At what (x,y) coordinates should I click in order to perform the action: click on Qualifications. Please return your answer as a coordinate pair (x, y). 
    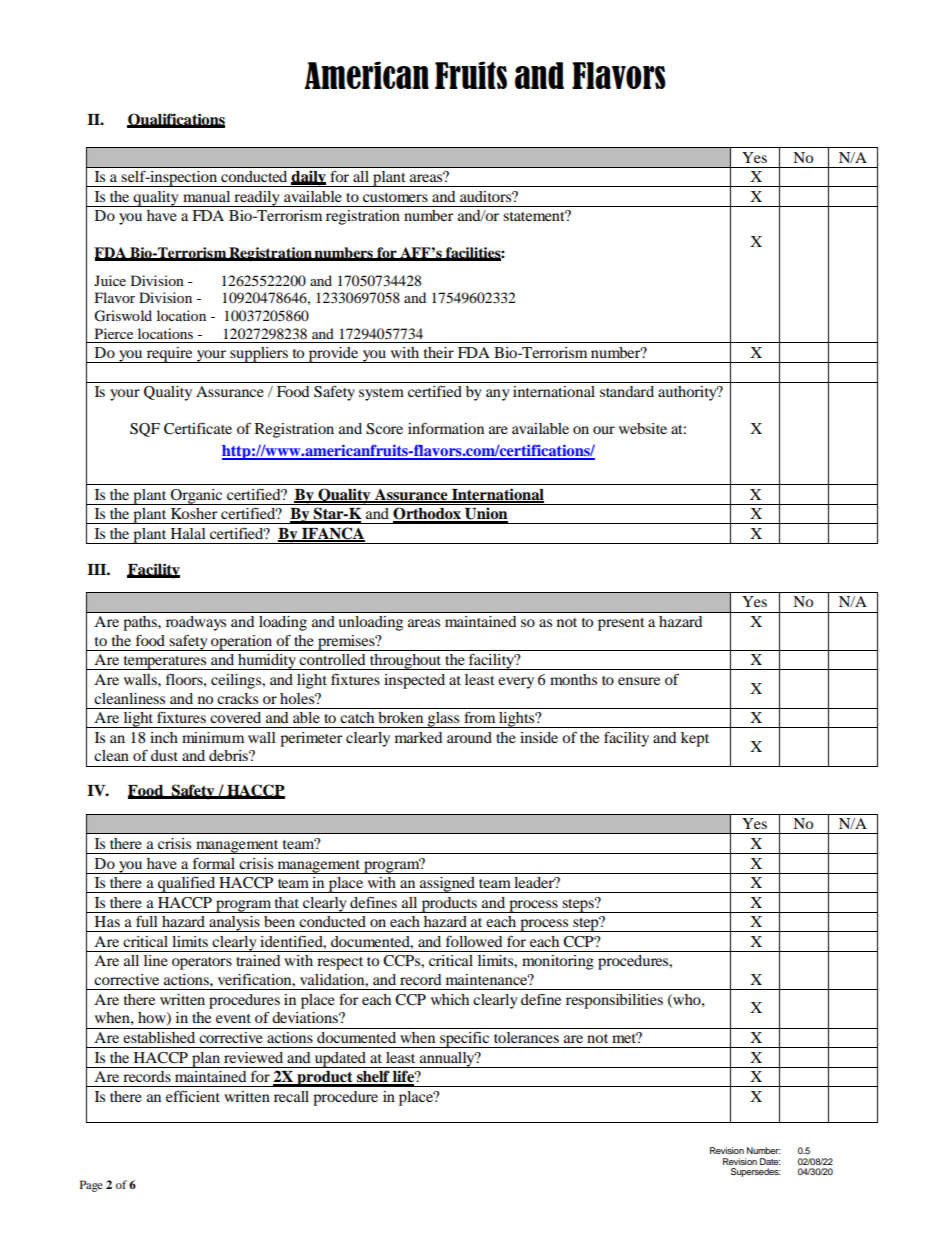
    Looking at the image, I should click on (176, 120).
